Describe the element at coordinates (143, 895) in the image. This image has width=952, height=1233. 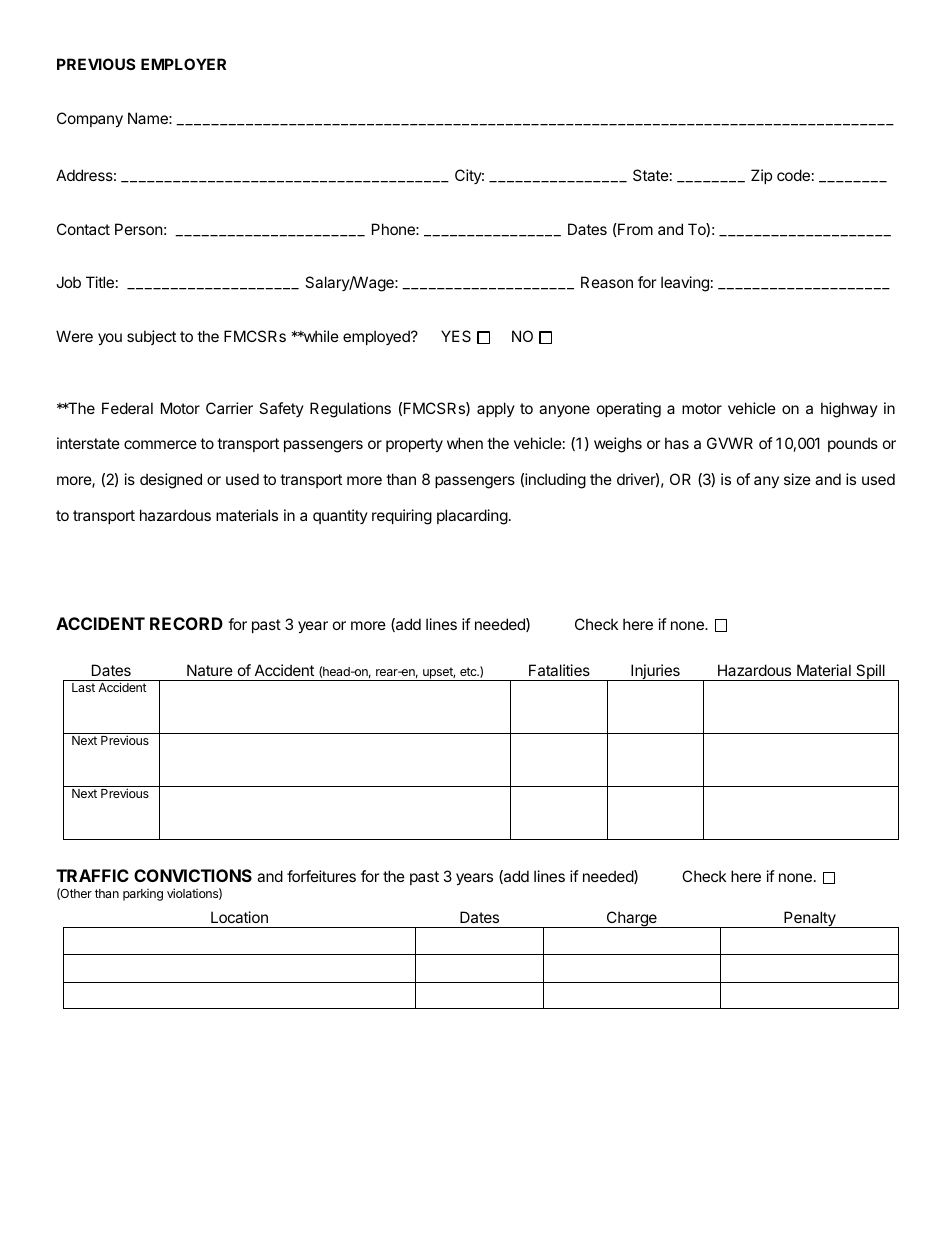
I see `parking` at that location.
